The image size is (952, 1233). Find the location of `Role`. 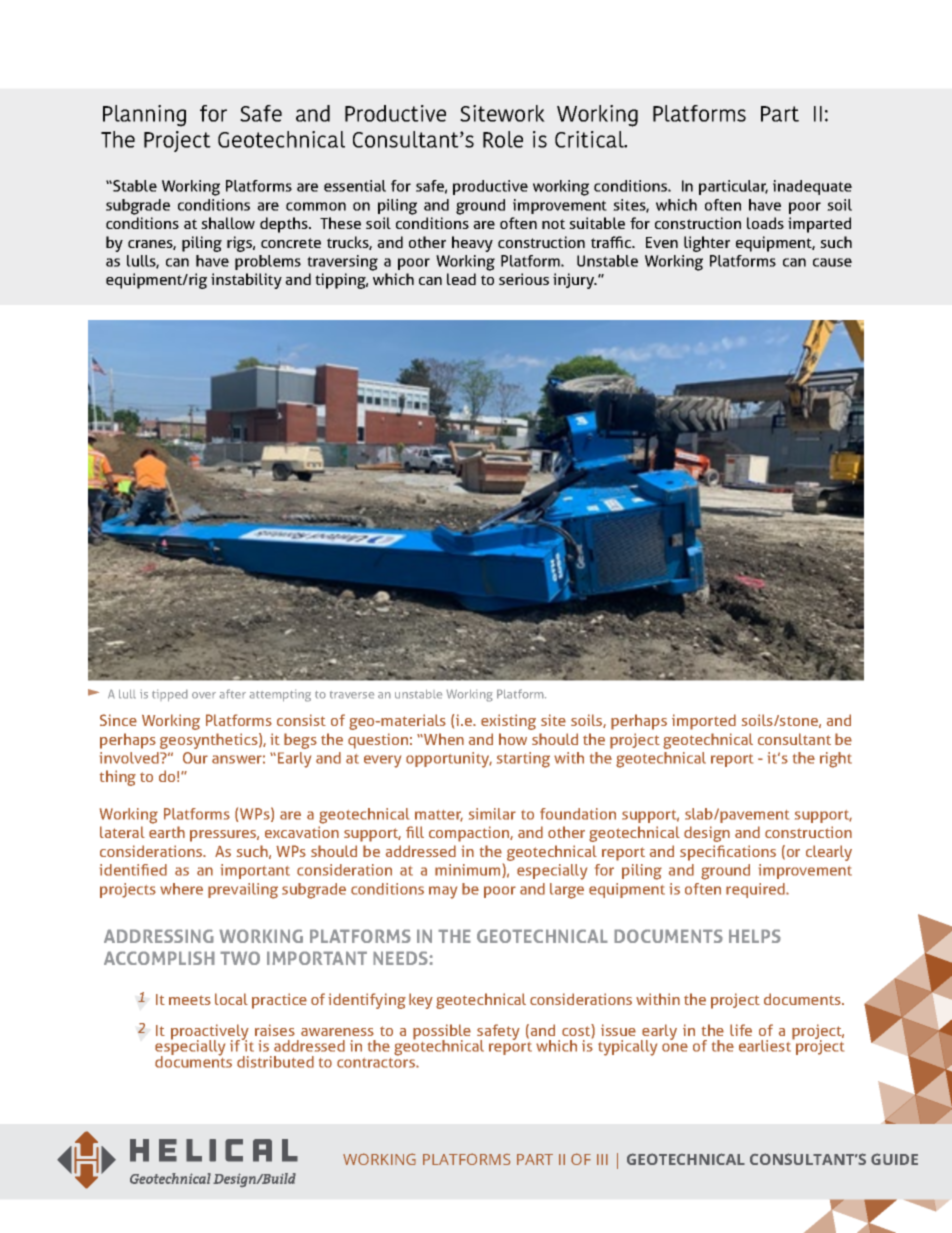

Role is located at coordinates (503, 139).
